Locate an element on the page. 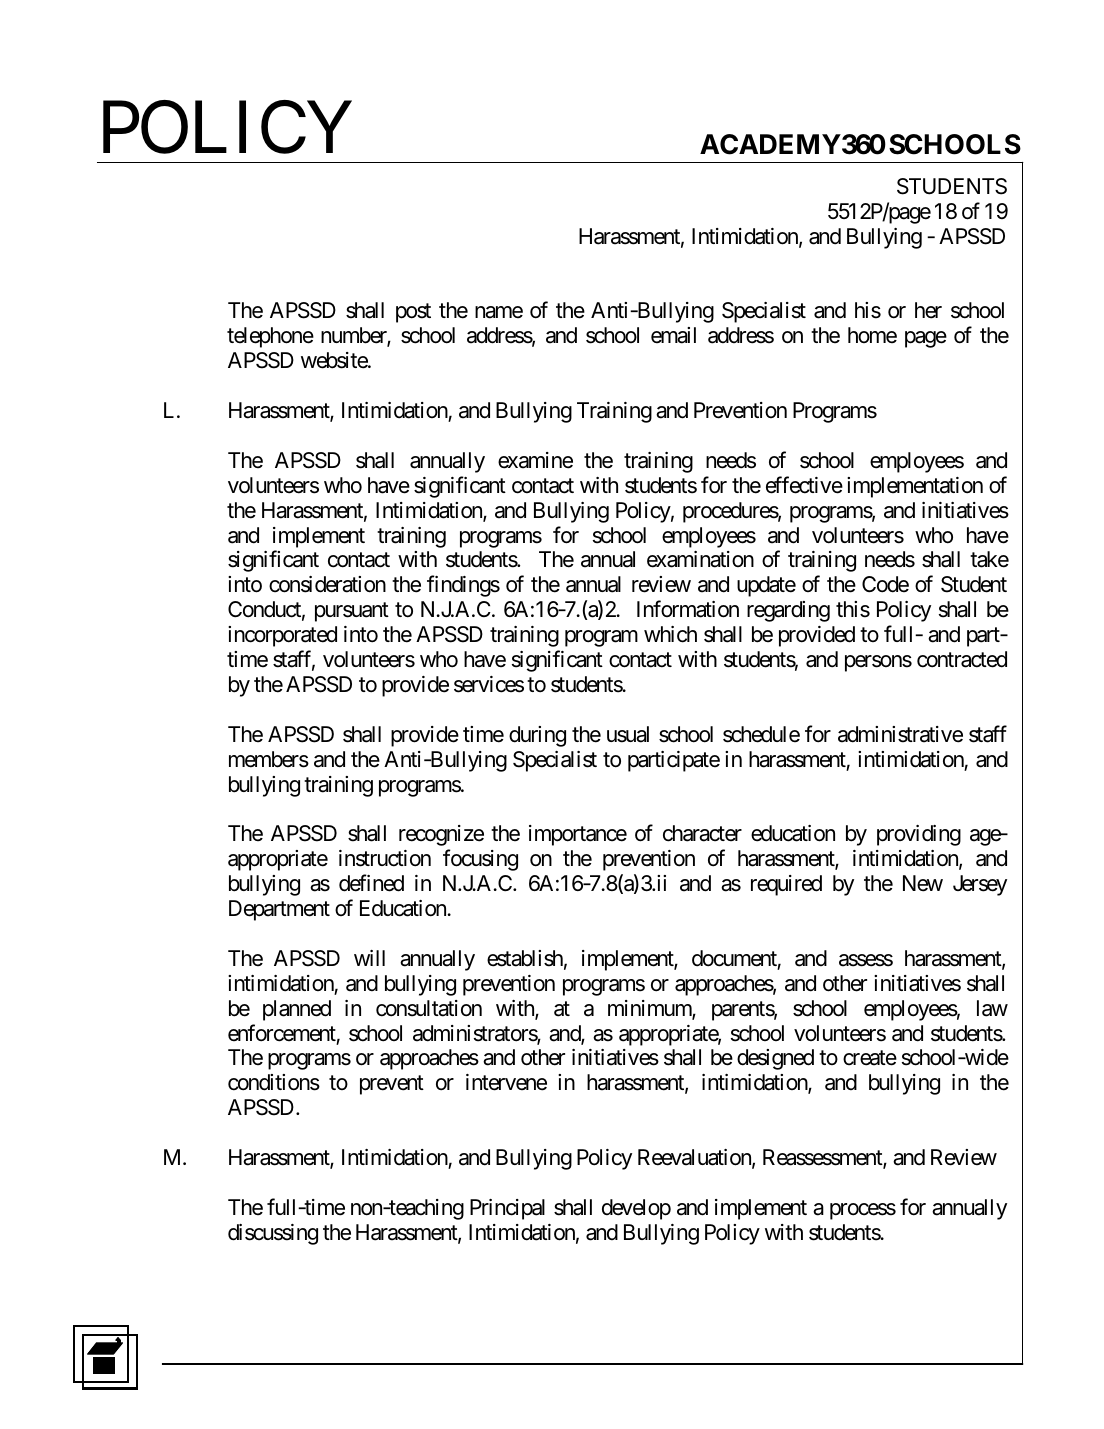 Image resolution: width=1104 pixels, height=1429 pixels. importance is located at coordinates (578, 835).
